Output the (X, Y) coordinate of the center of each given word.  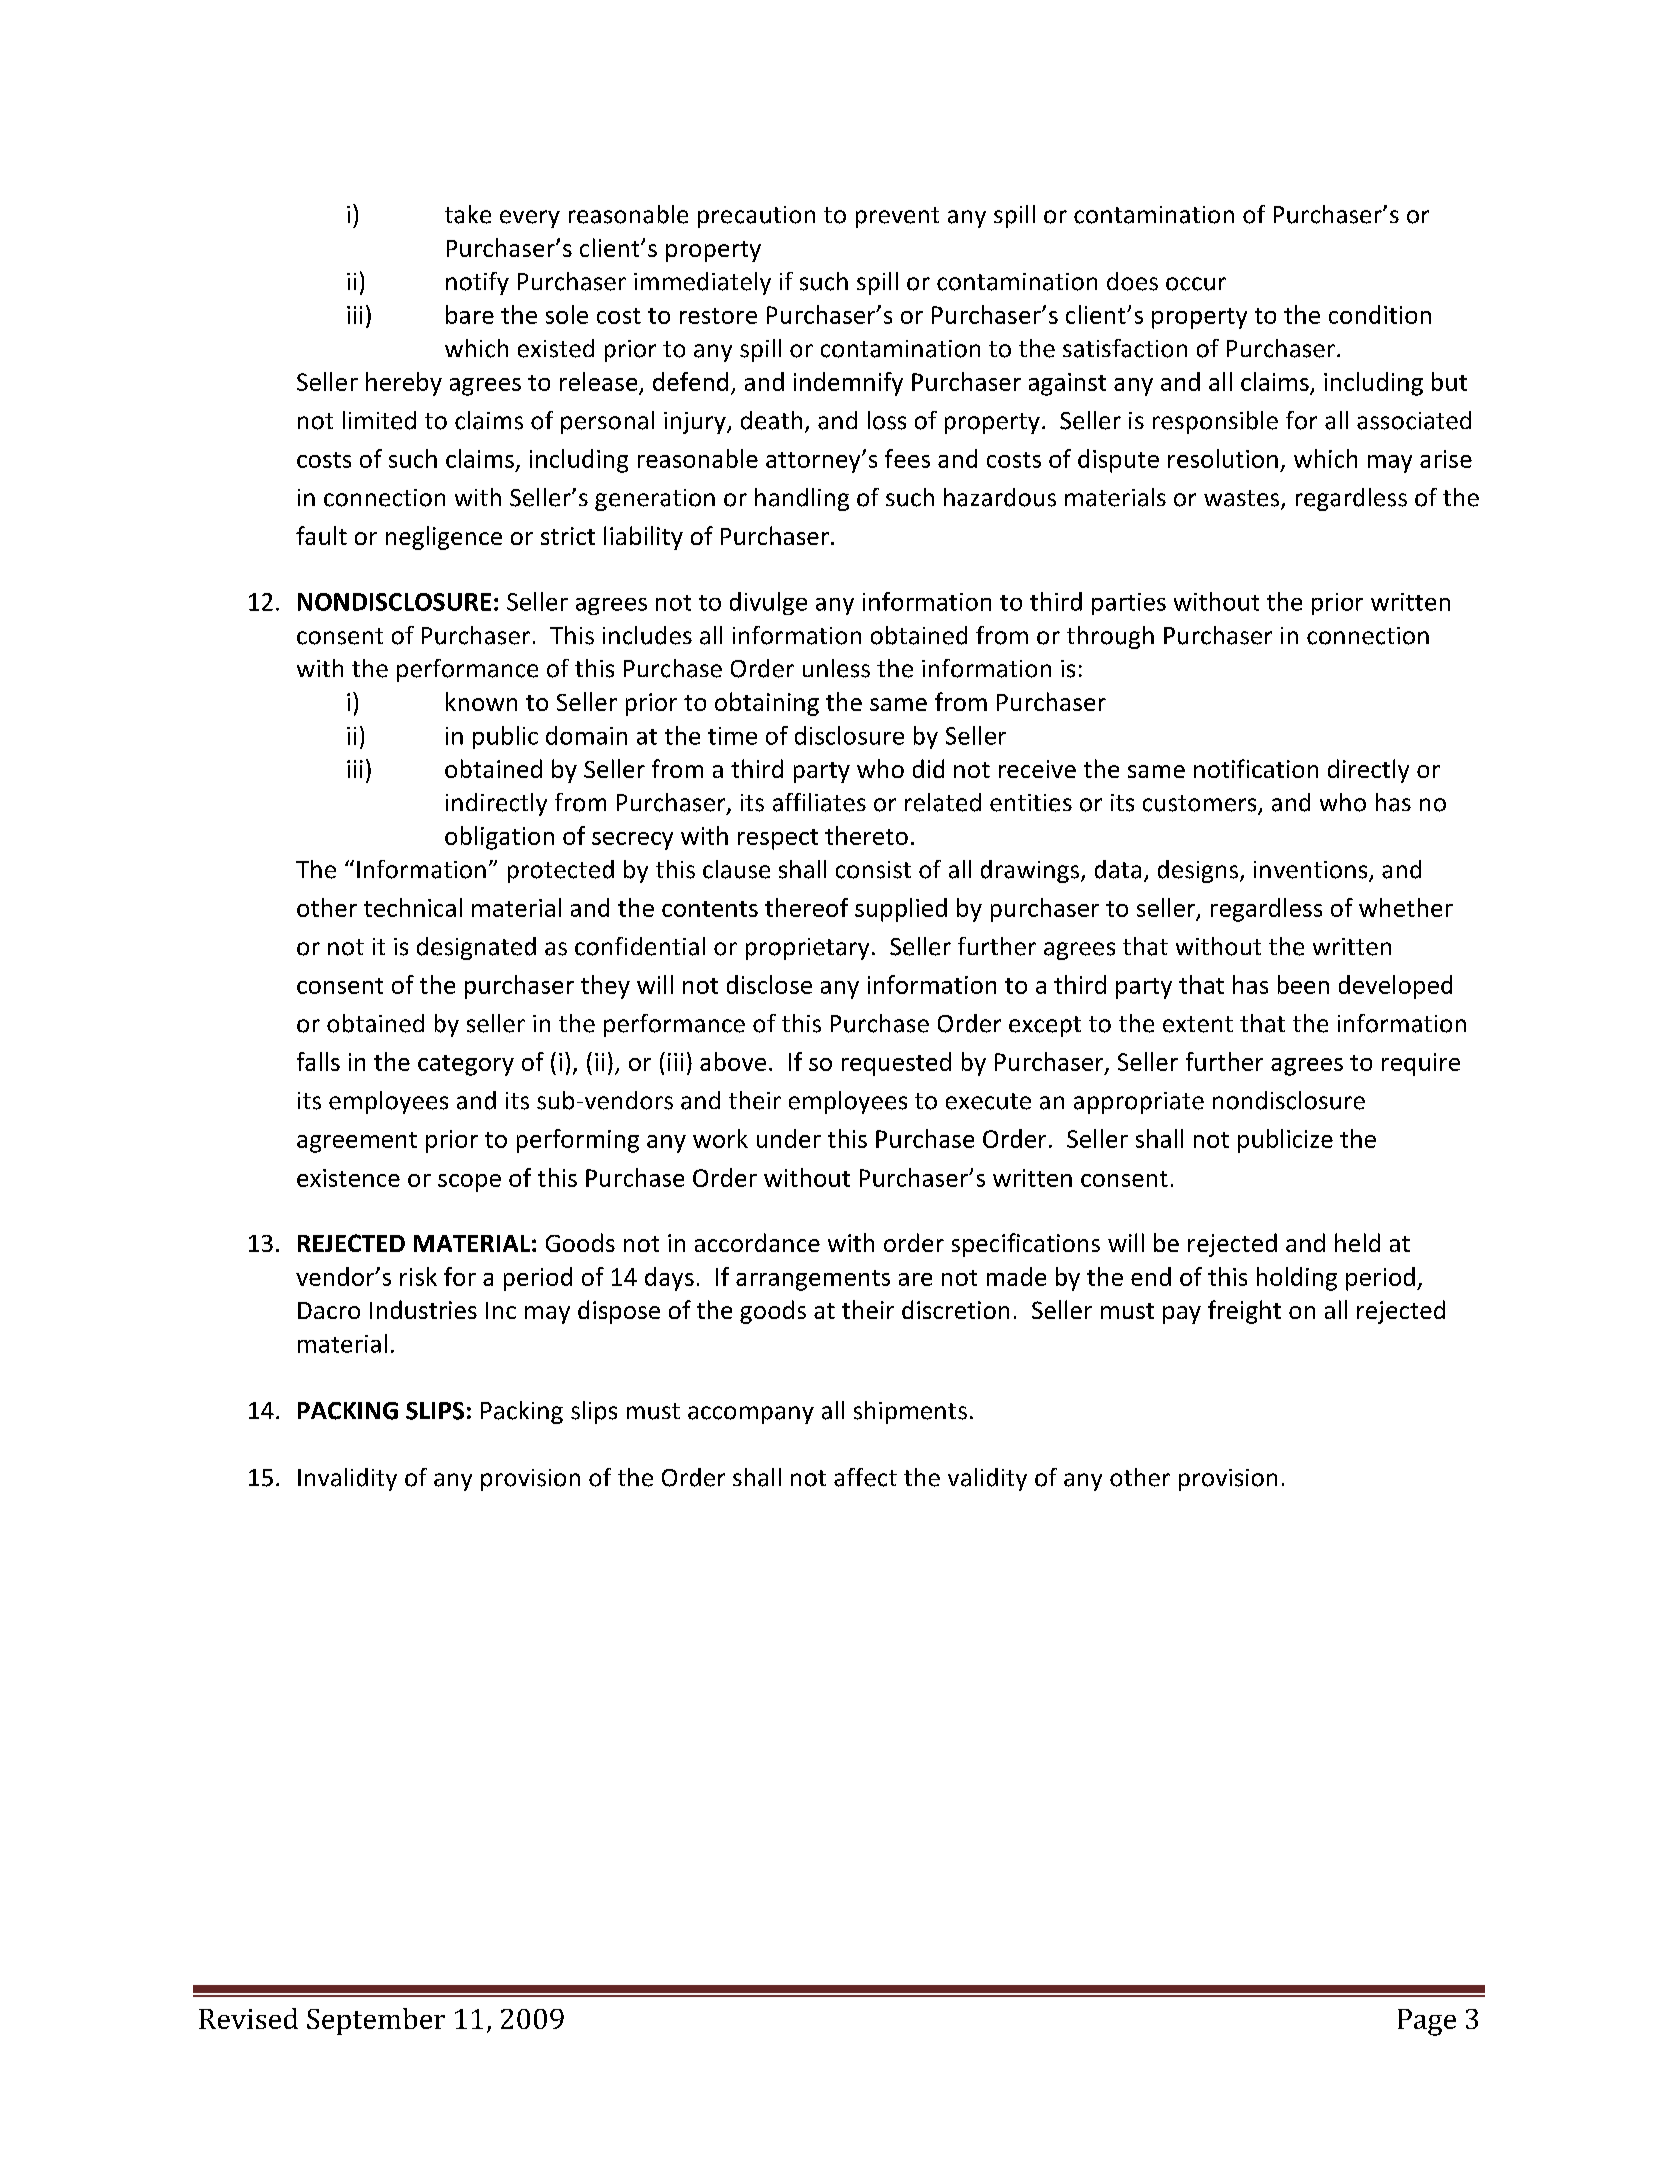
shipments (910, 1412)
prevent (897, 217)
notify (477, 283)
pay (1182, 1315)
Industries (423, 1309)
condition (1380, 314)
